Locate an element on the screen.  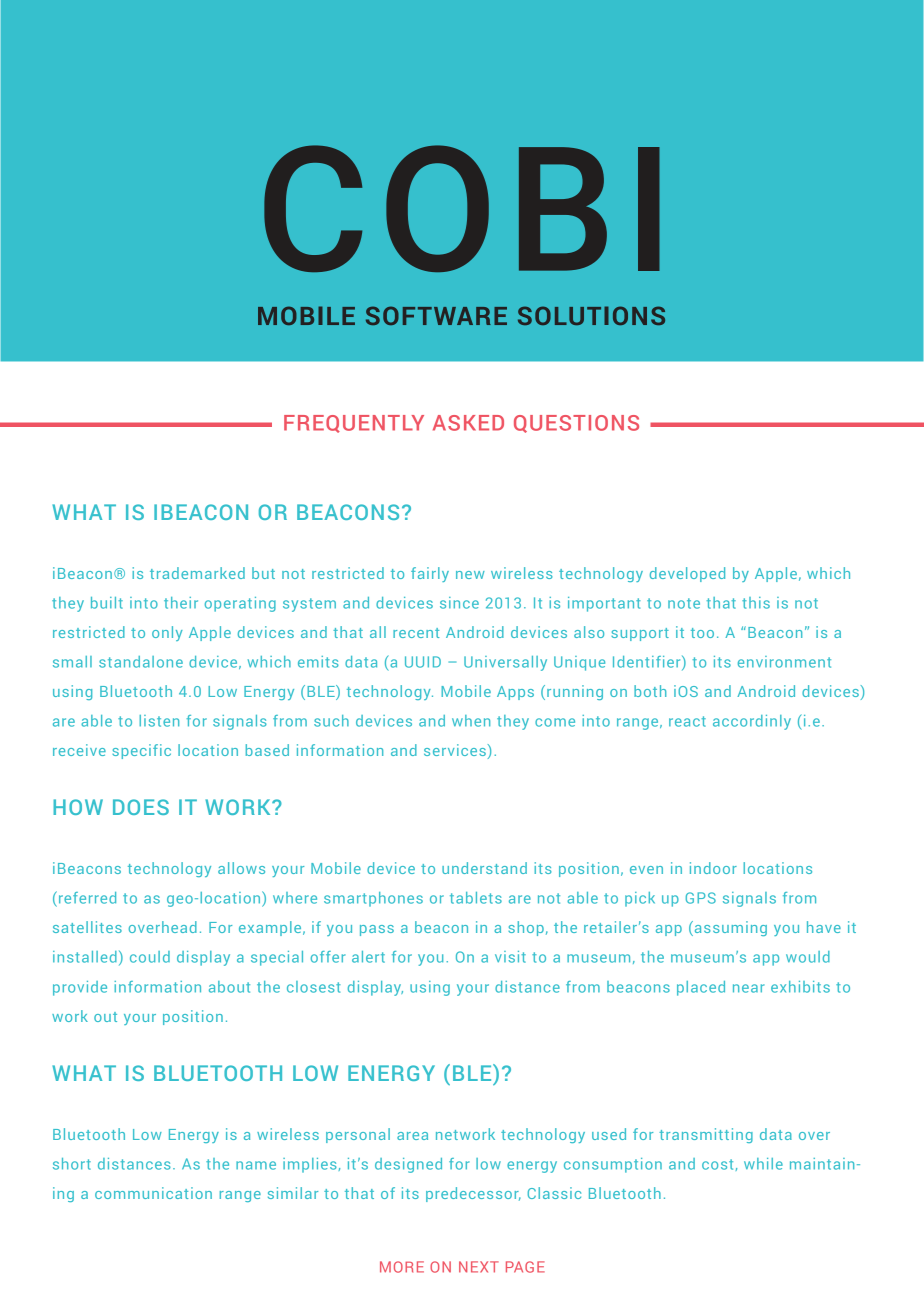
FREQUENTLY is located at coordinates (354, 424).
